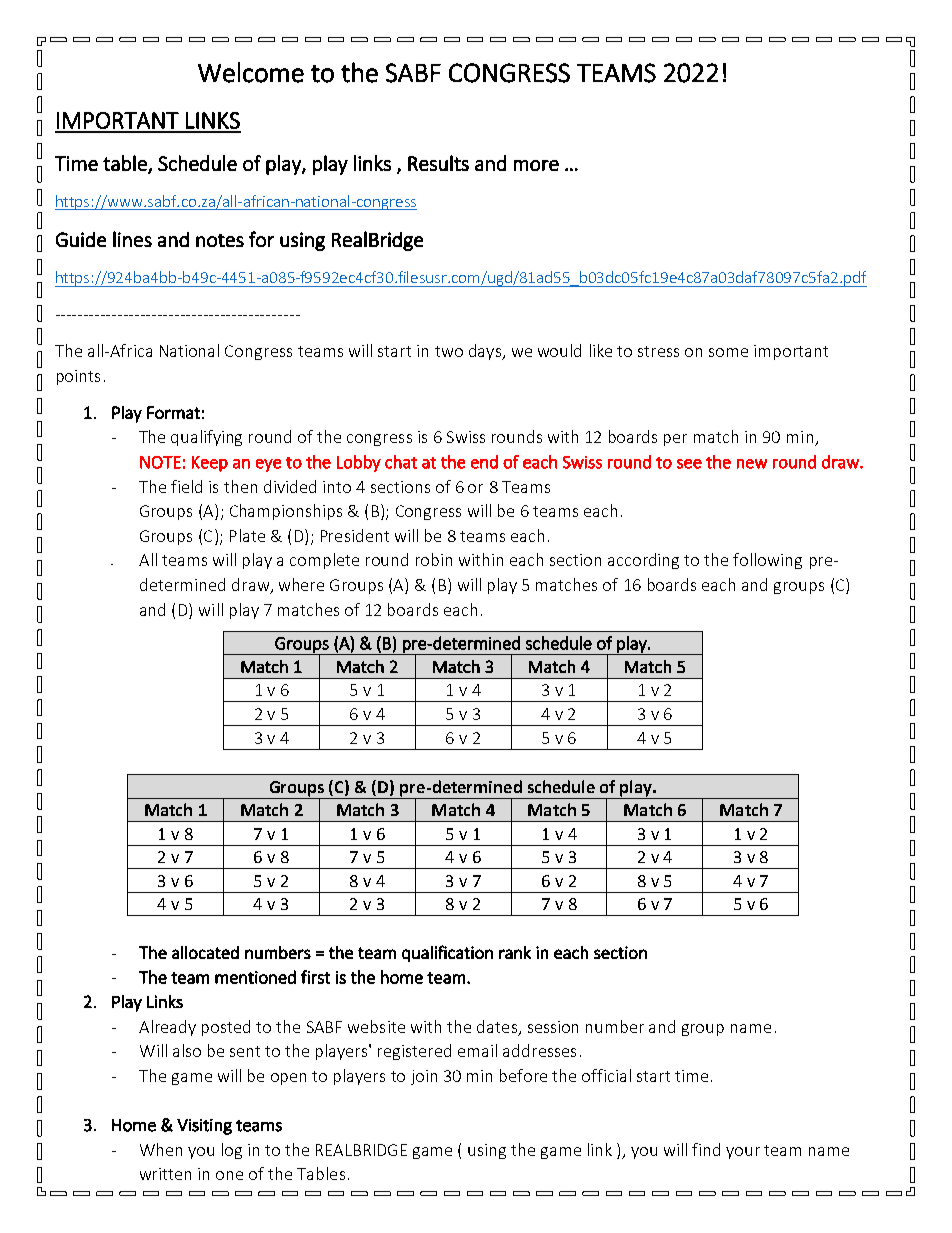 The height and width of the document is (1233, 952). Describe the element at coordinates (251, 72) in the document. I see `Welcome` at that location.
